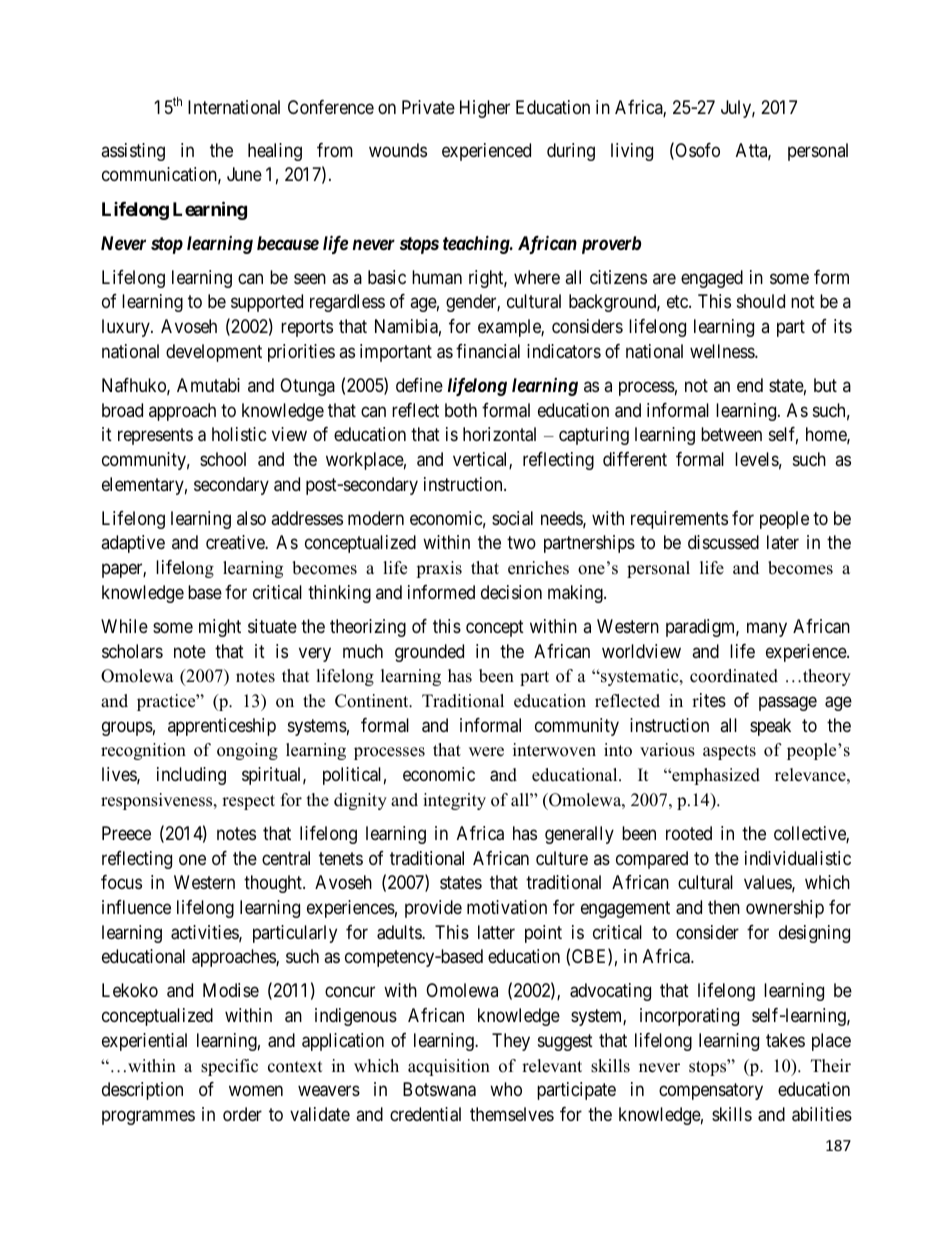  Describe the element at coordinates (798, 858) in the screenshot. I see `individualistic` at that location.
